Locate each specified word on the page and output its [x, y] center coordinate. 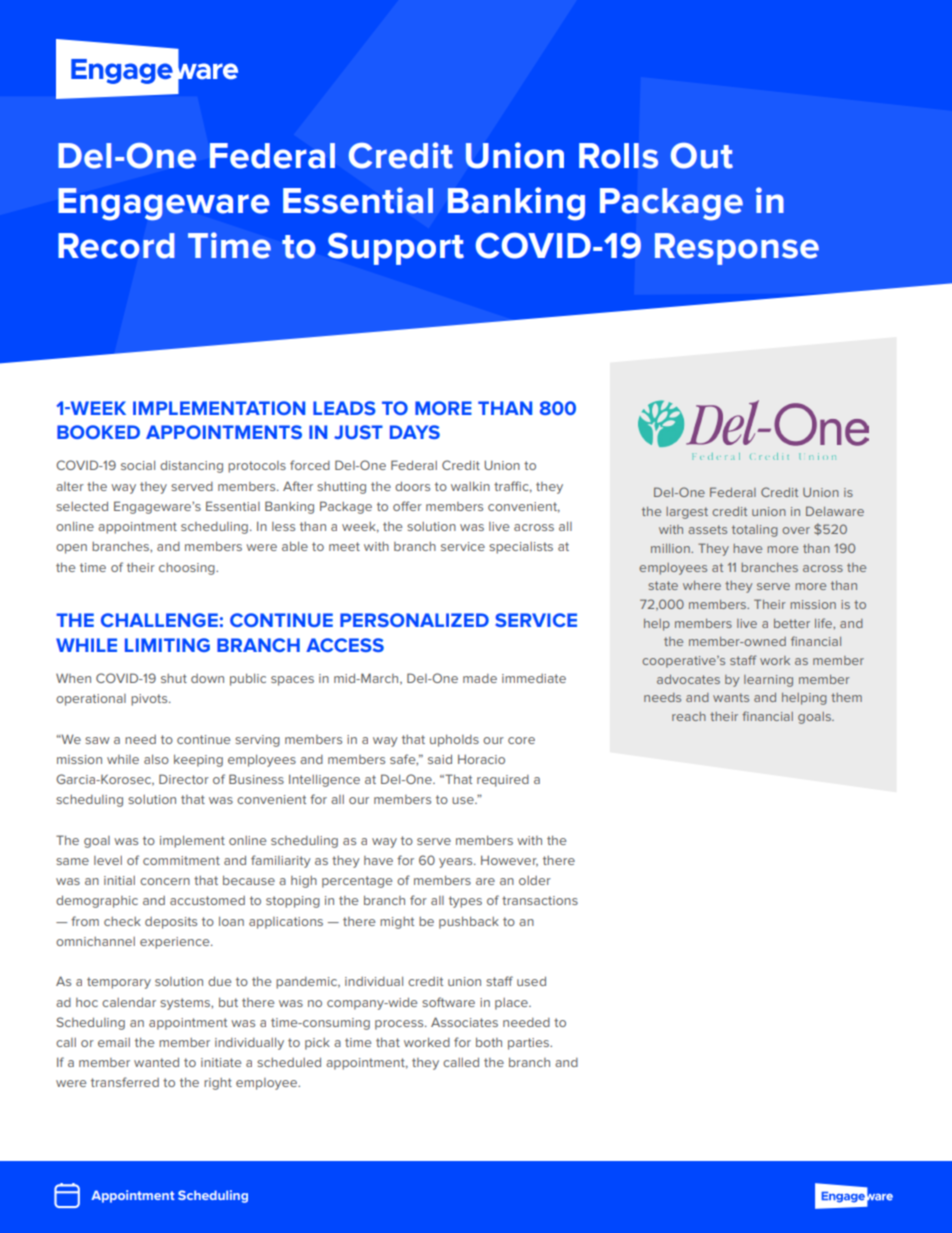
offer [407, 506]
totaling [755, 531]
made [480, 678]
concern [165, 881]
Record [116, 246]
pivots [150, 700]
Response [737, 249]
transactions [540, 900]
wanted [156, 1062]
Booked [98, 432]
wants [731, 697]
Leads [344, 408]
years [457, 863]
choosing [188, 569]
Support [396, 249]
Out [702, 156]
